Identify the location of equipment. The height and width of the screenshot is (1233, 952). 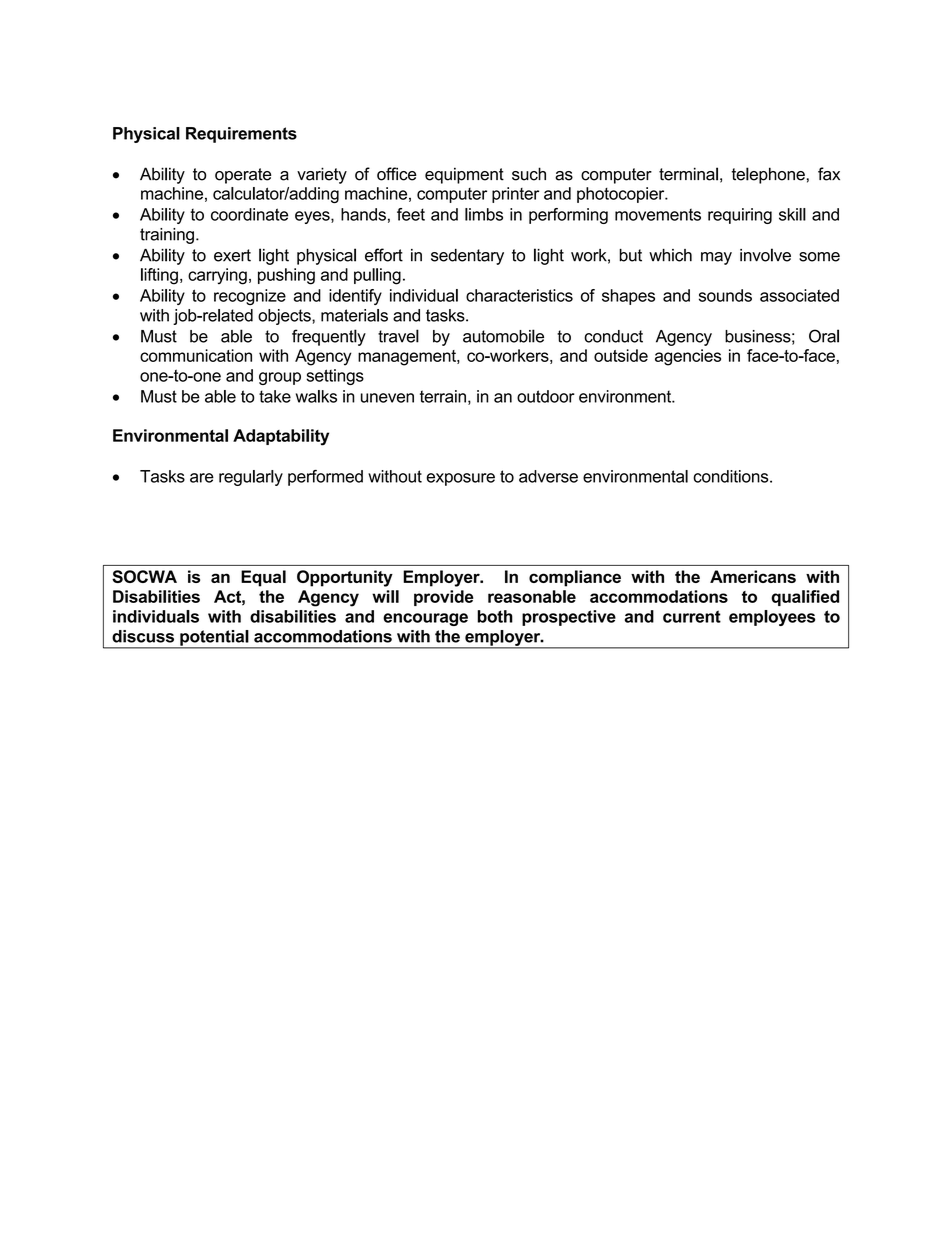
(464, 175).
